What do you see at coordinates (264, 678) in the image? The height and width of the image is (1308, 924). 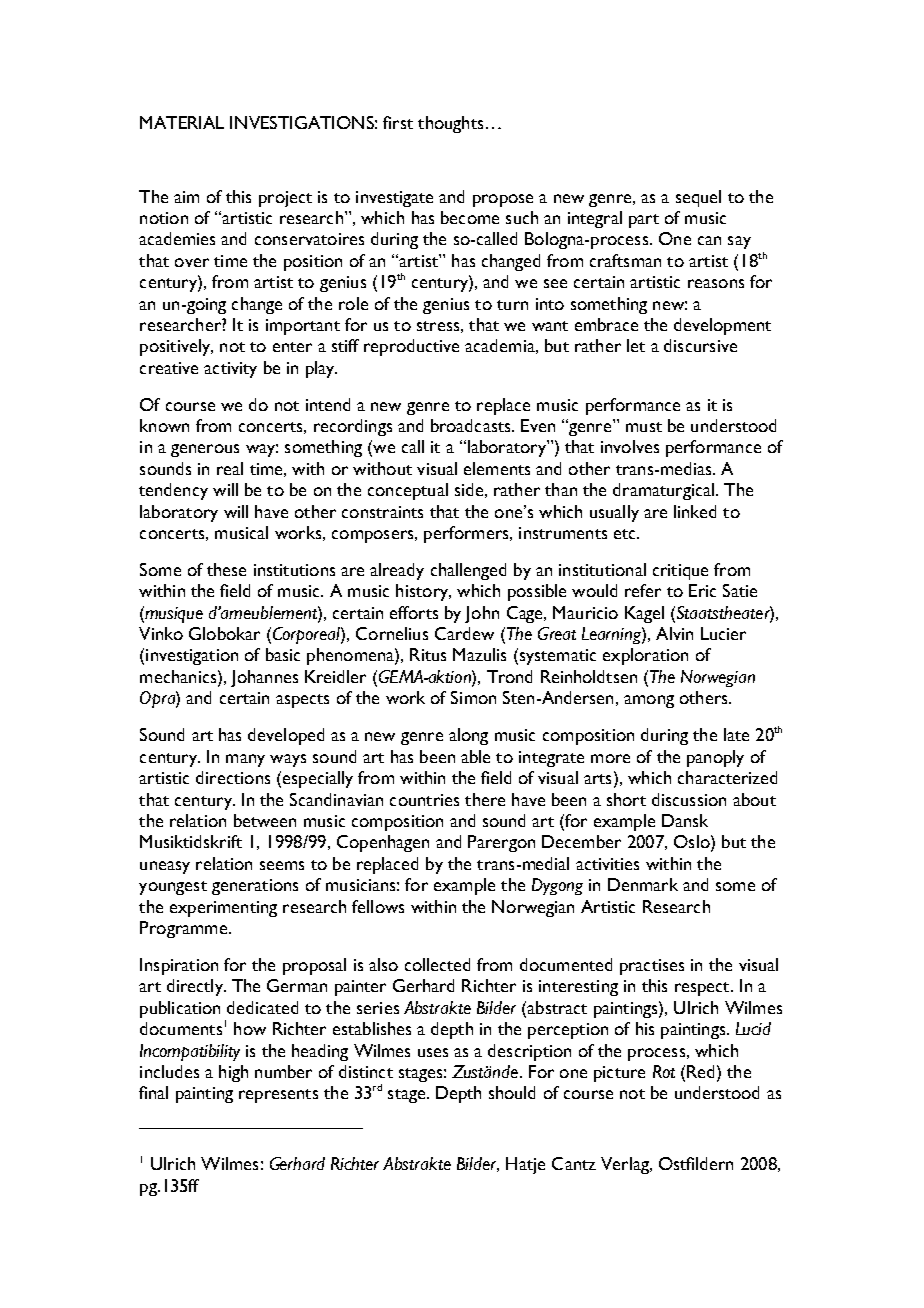 I see `Johannes` at bounding box center [264, 678].
